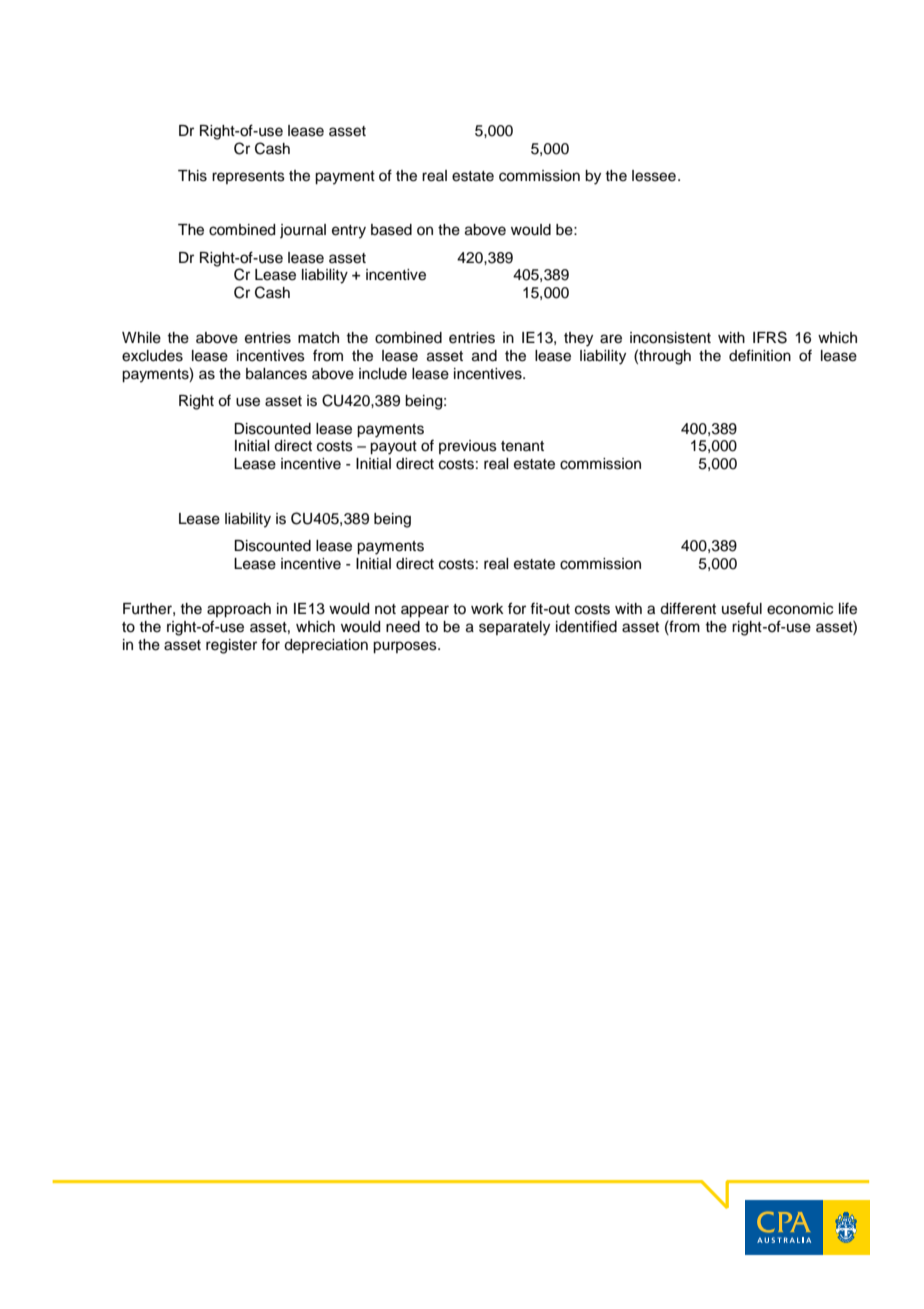  What do you see at coordinates (393, 448) in the page?
I see `payout` at bounding box center [393, 448].
